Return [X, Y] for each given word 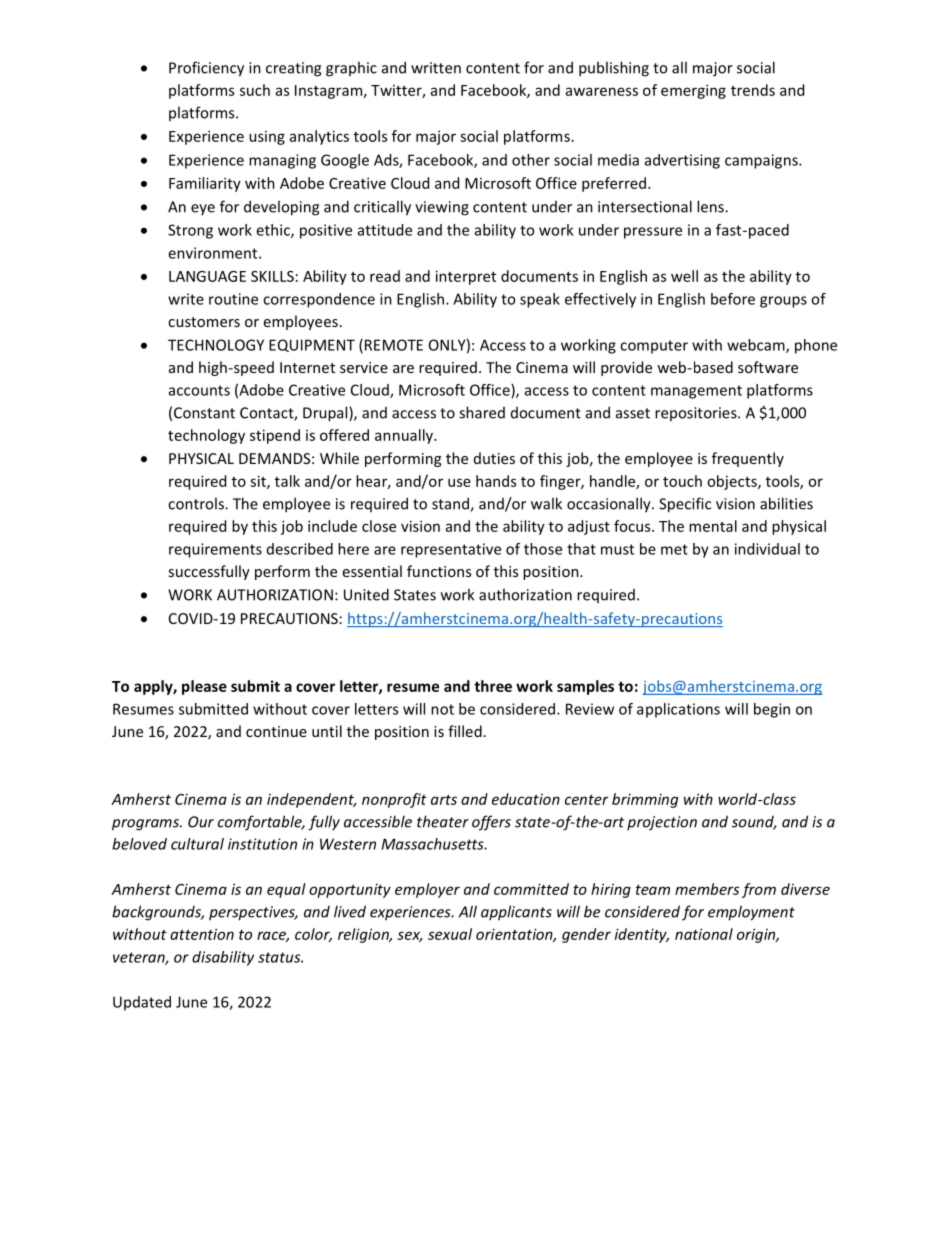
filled [465, 731]
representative [451, 550]
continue [276, 731]
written [436, 68]
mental [713, 526]
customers [204, 322]
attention [202, 934]
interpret [466, 277]
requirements [215, 550]
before [733, 299]
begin [772, 710]
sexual [450, 934]
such [255, 90]
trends [753, 90]
